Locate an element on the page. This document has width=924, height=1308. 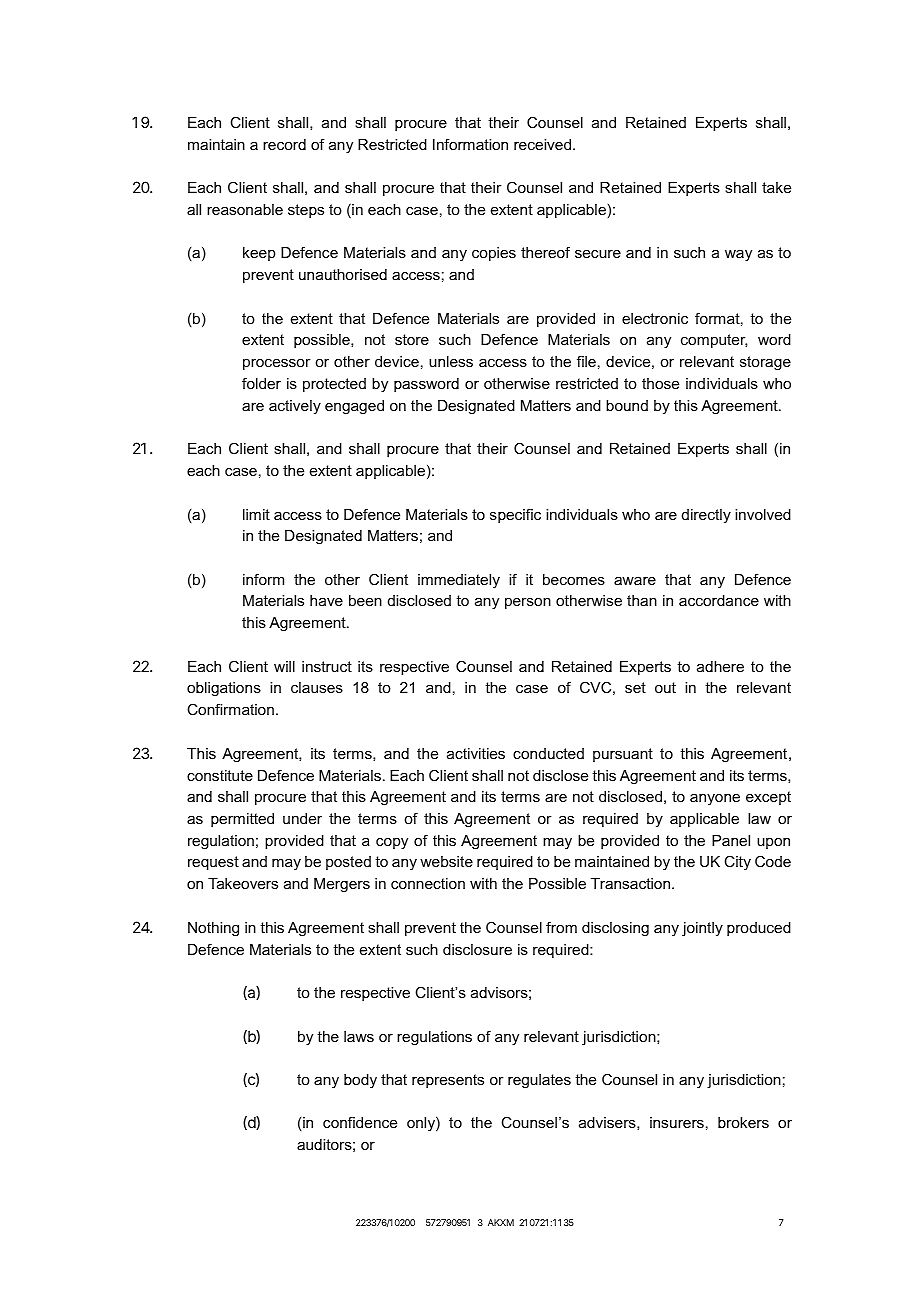
body is located at coordinates (360, 1081).
